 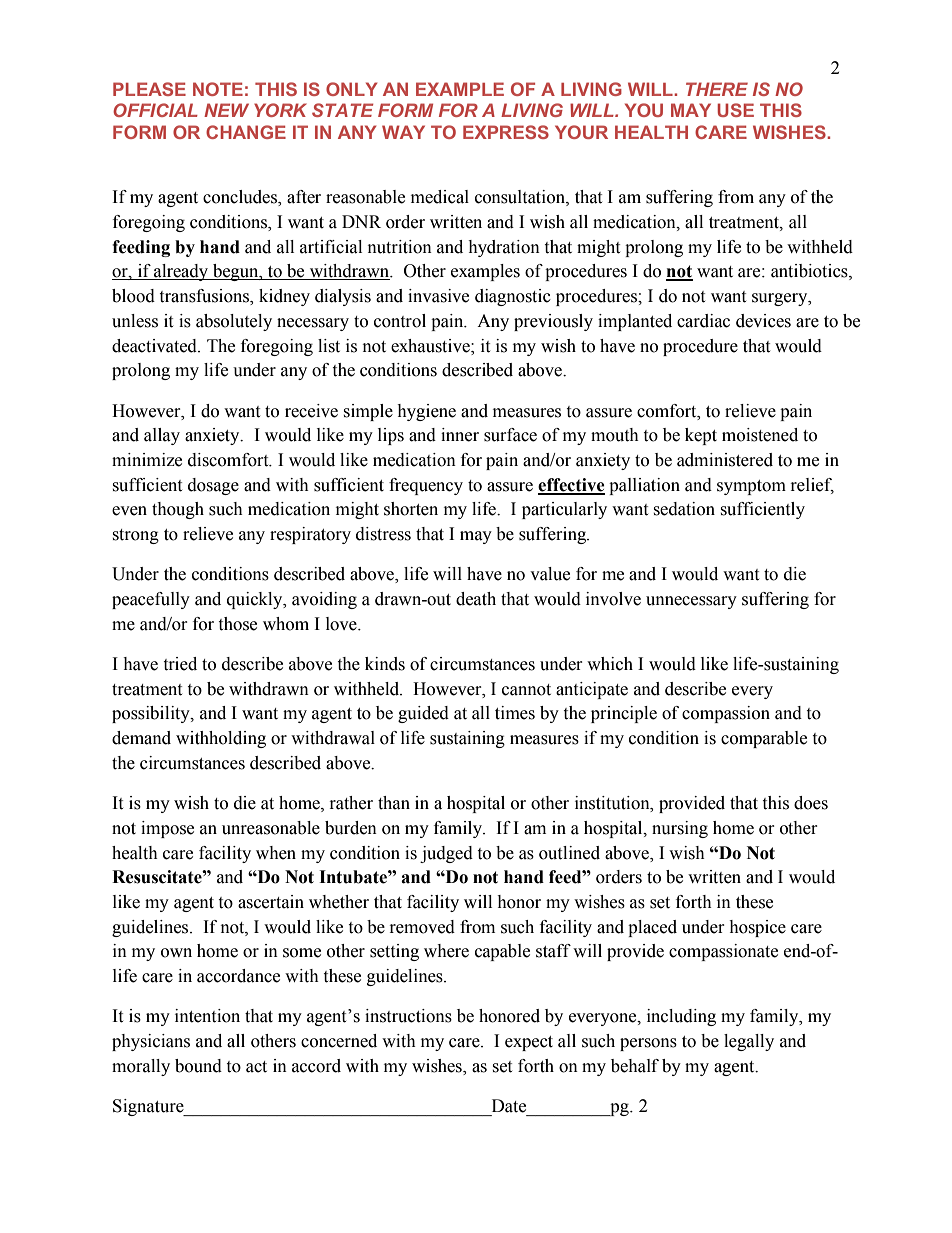 What do you see at coordinates (167, 829) in the page?
I see `impose` at bounding box center [167, 829].
